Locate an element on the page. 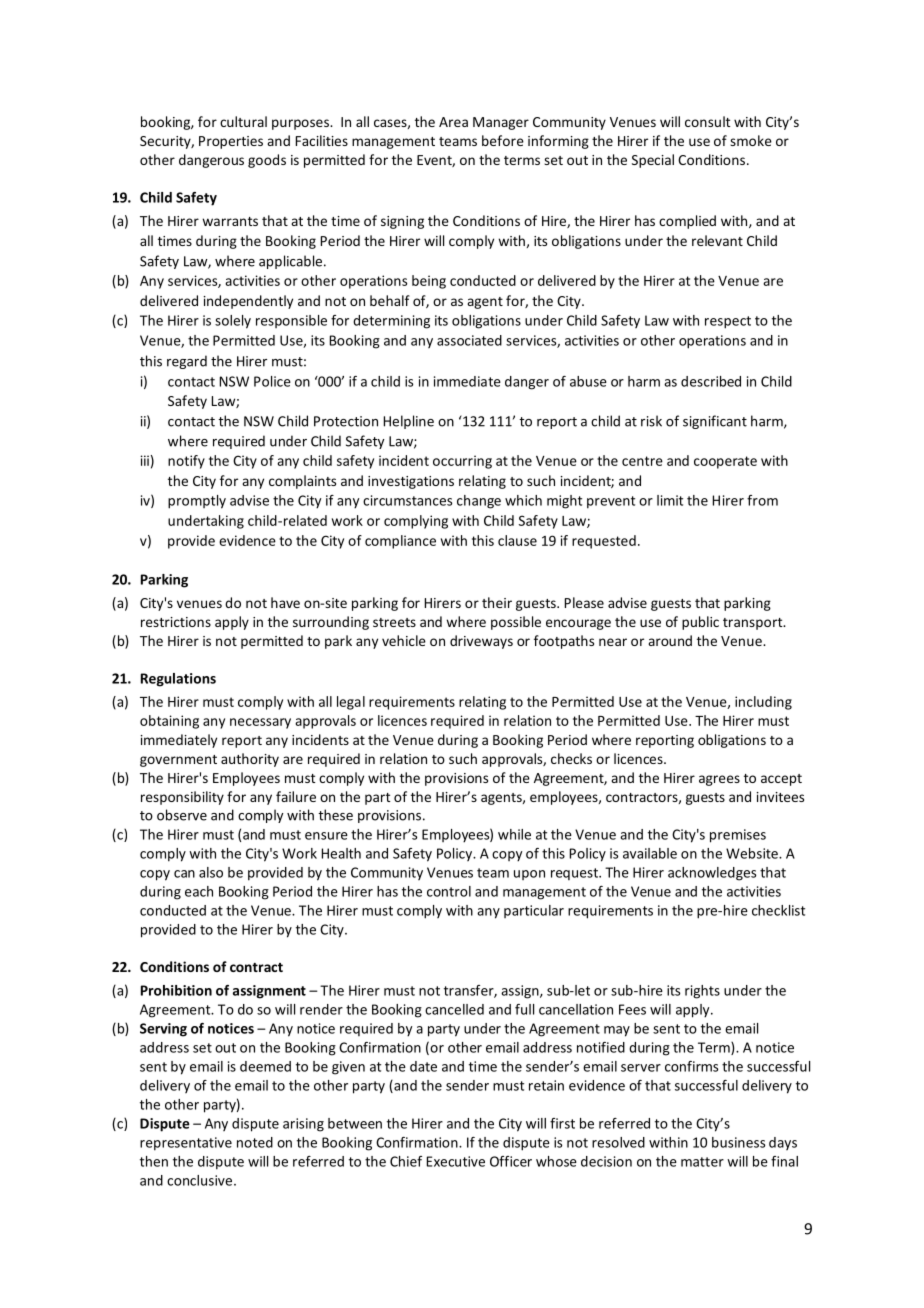  promptly is located at coordinates (197, 502).
